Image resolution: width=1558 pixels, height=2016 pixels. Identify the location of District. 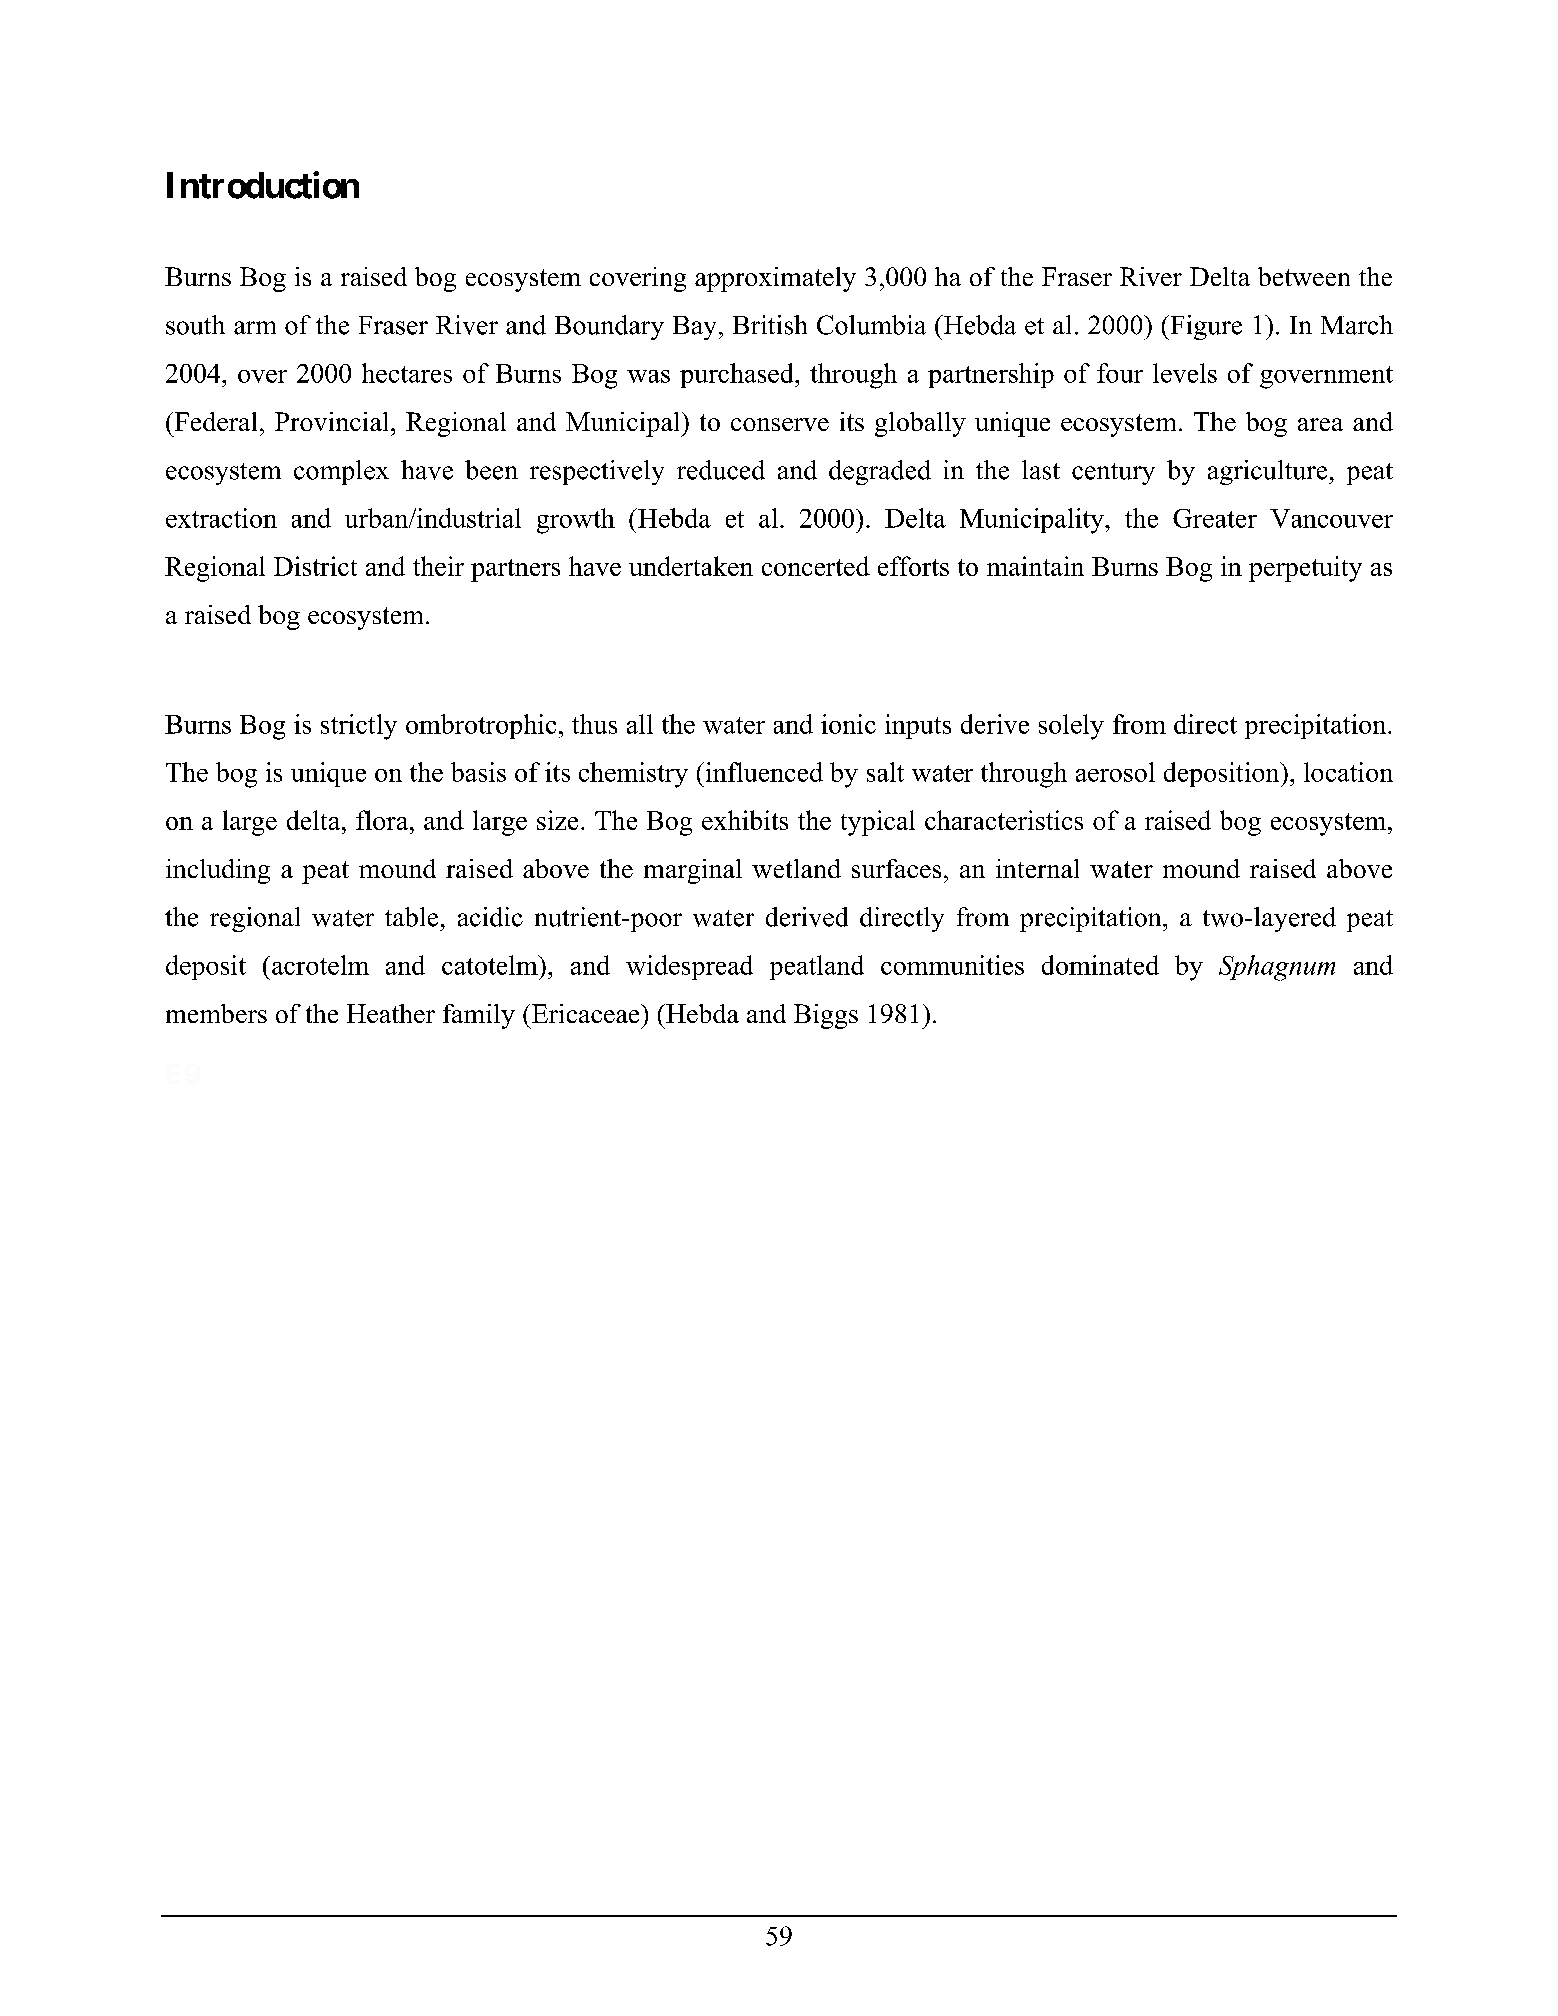
(315, 566).
